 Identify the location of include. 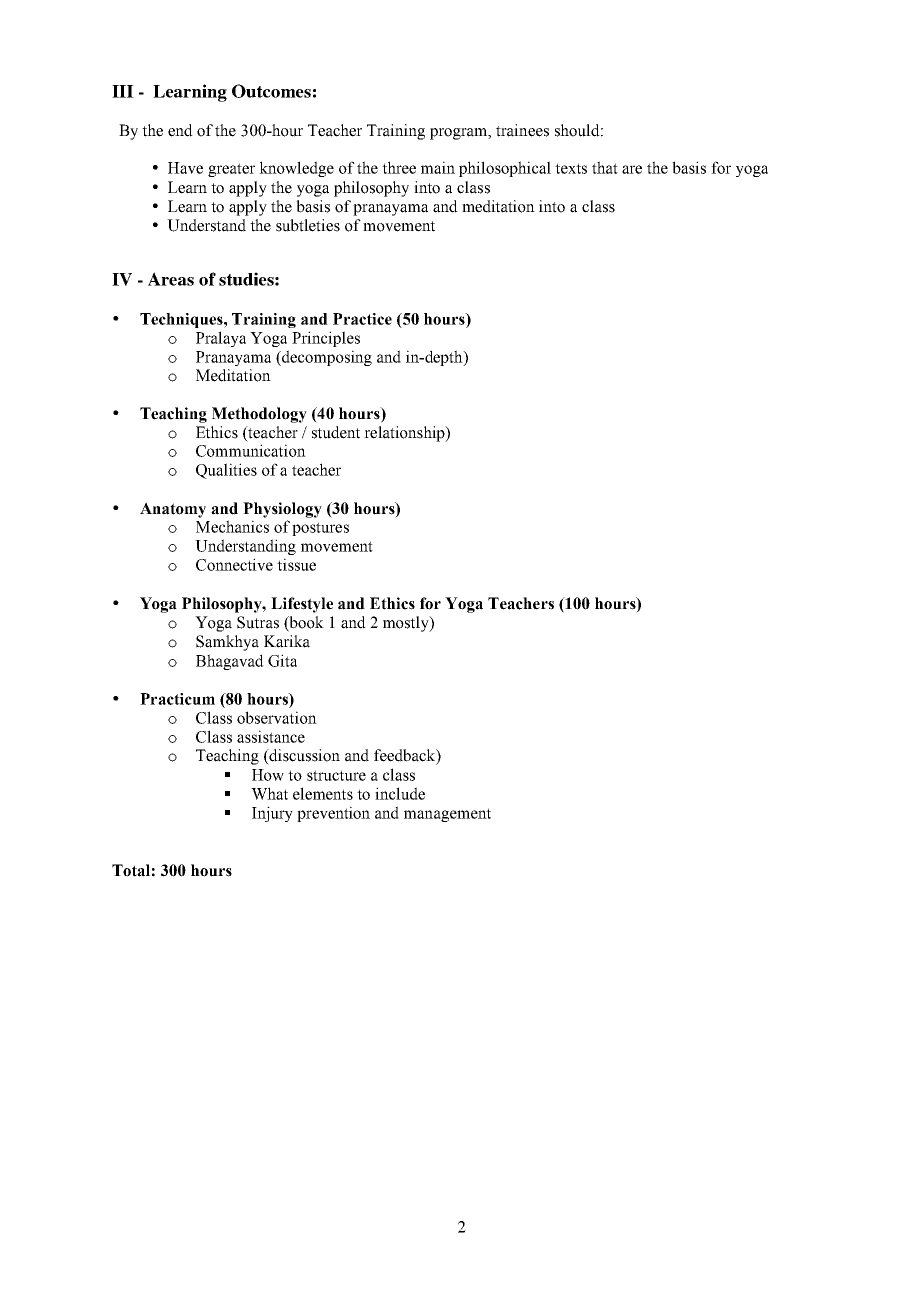
(400, 793).
